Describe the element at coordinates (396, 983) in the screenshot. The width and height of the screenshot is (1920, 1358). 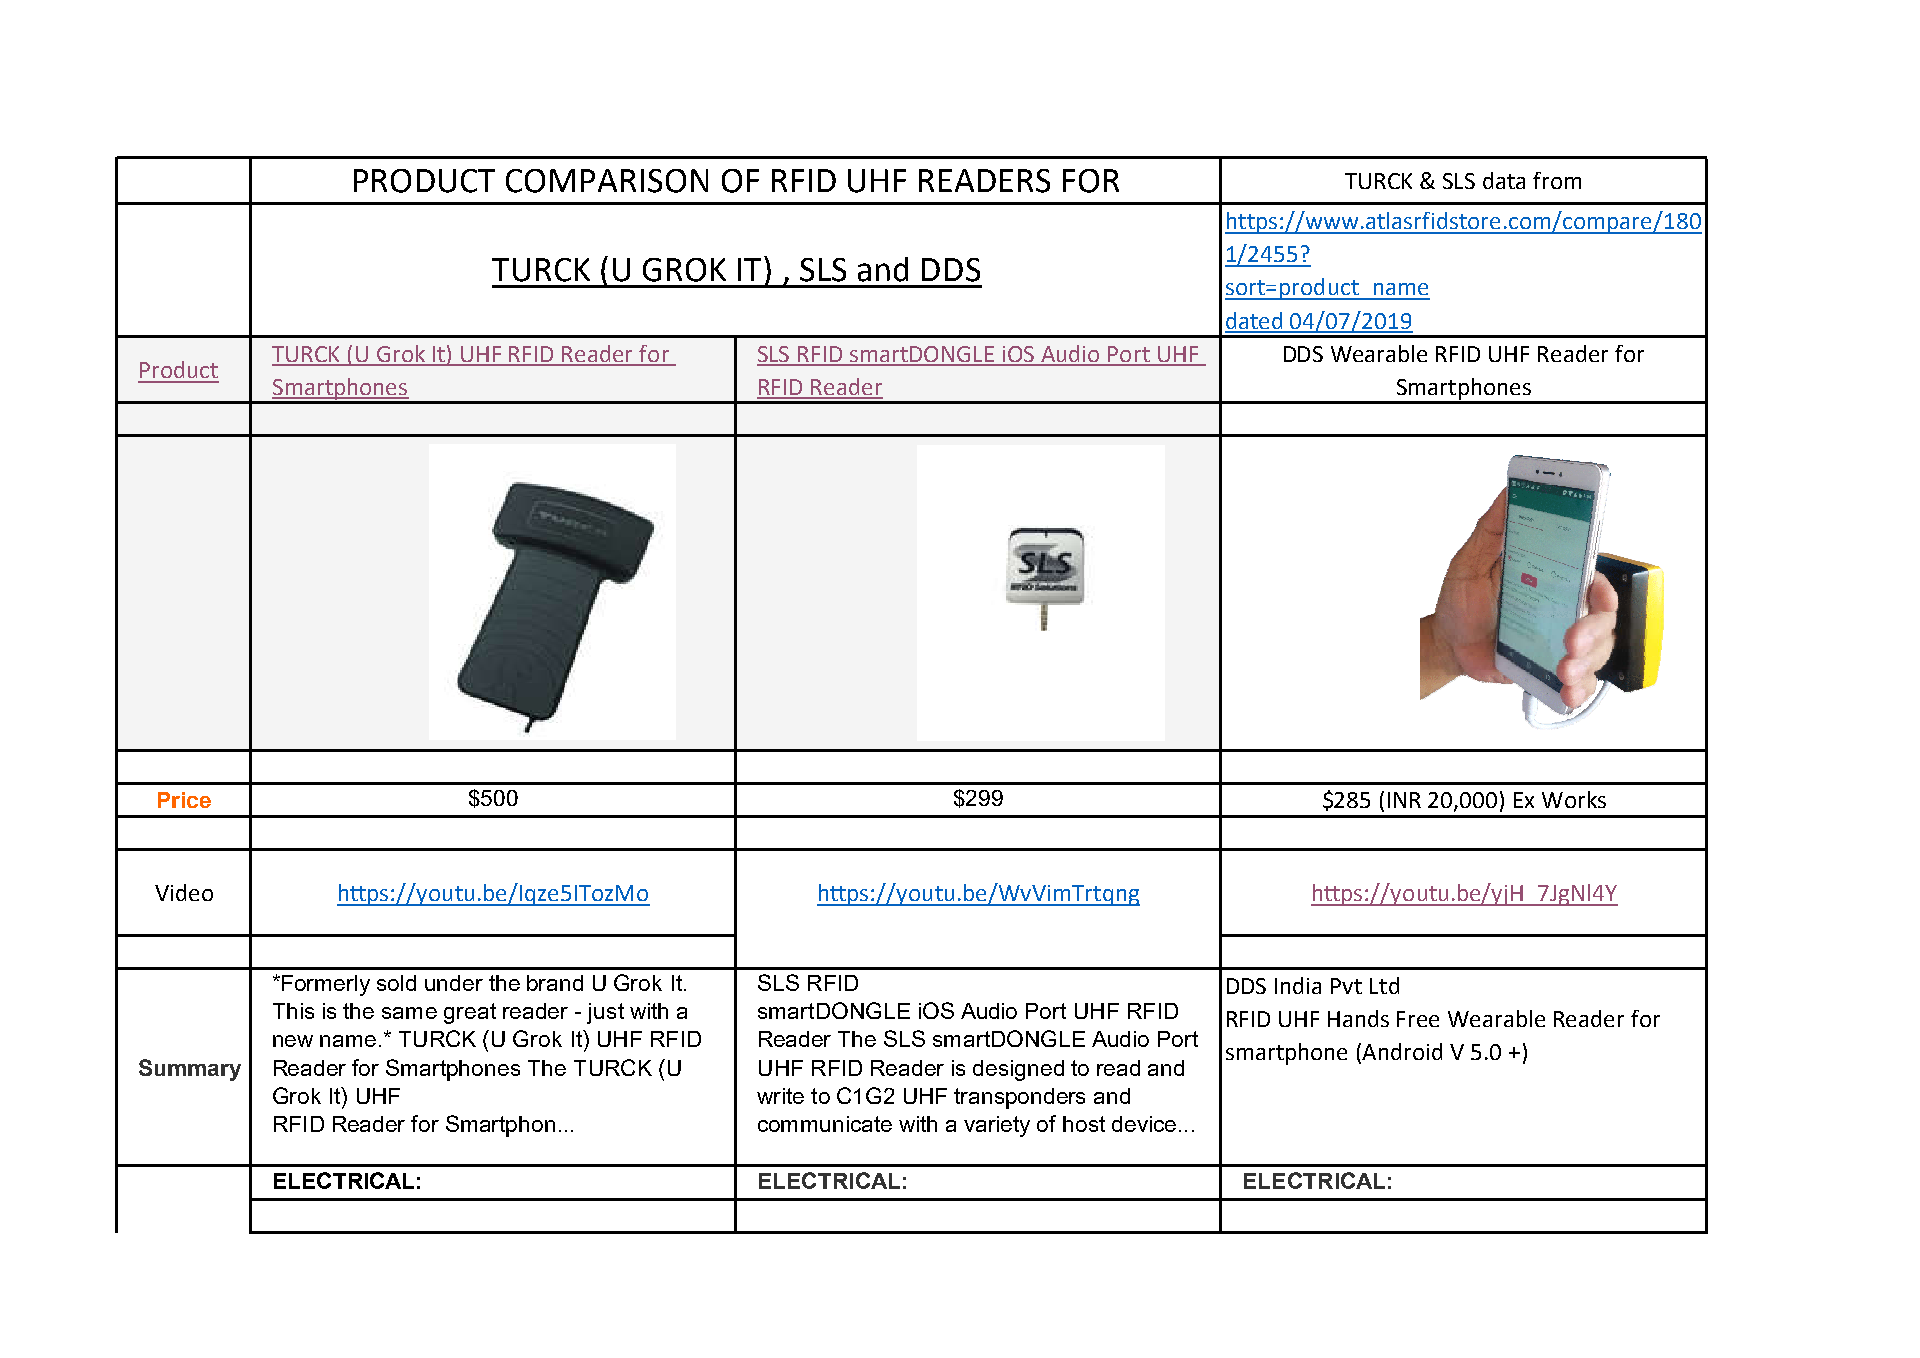
I see `sold` at that location.
